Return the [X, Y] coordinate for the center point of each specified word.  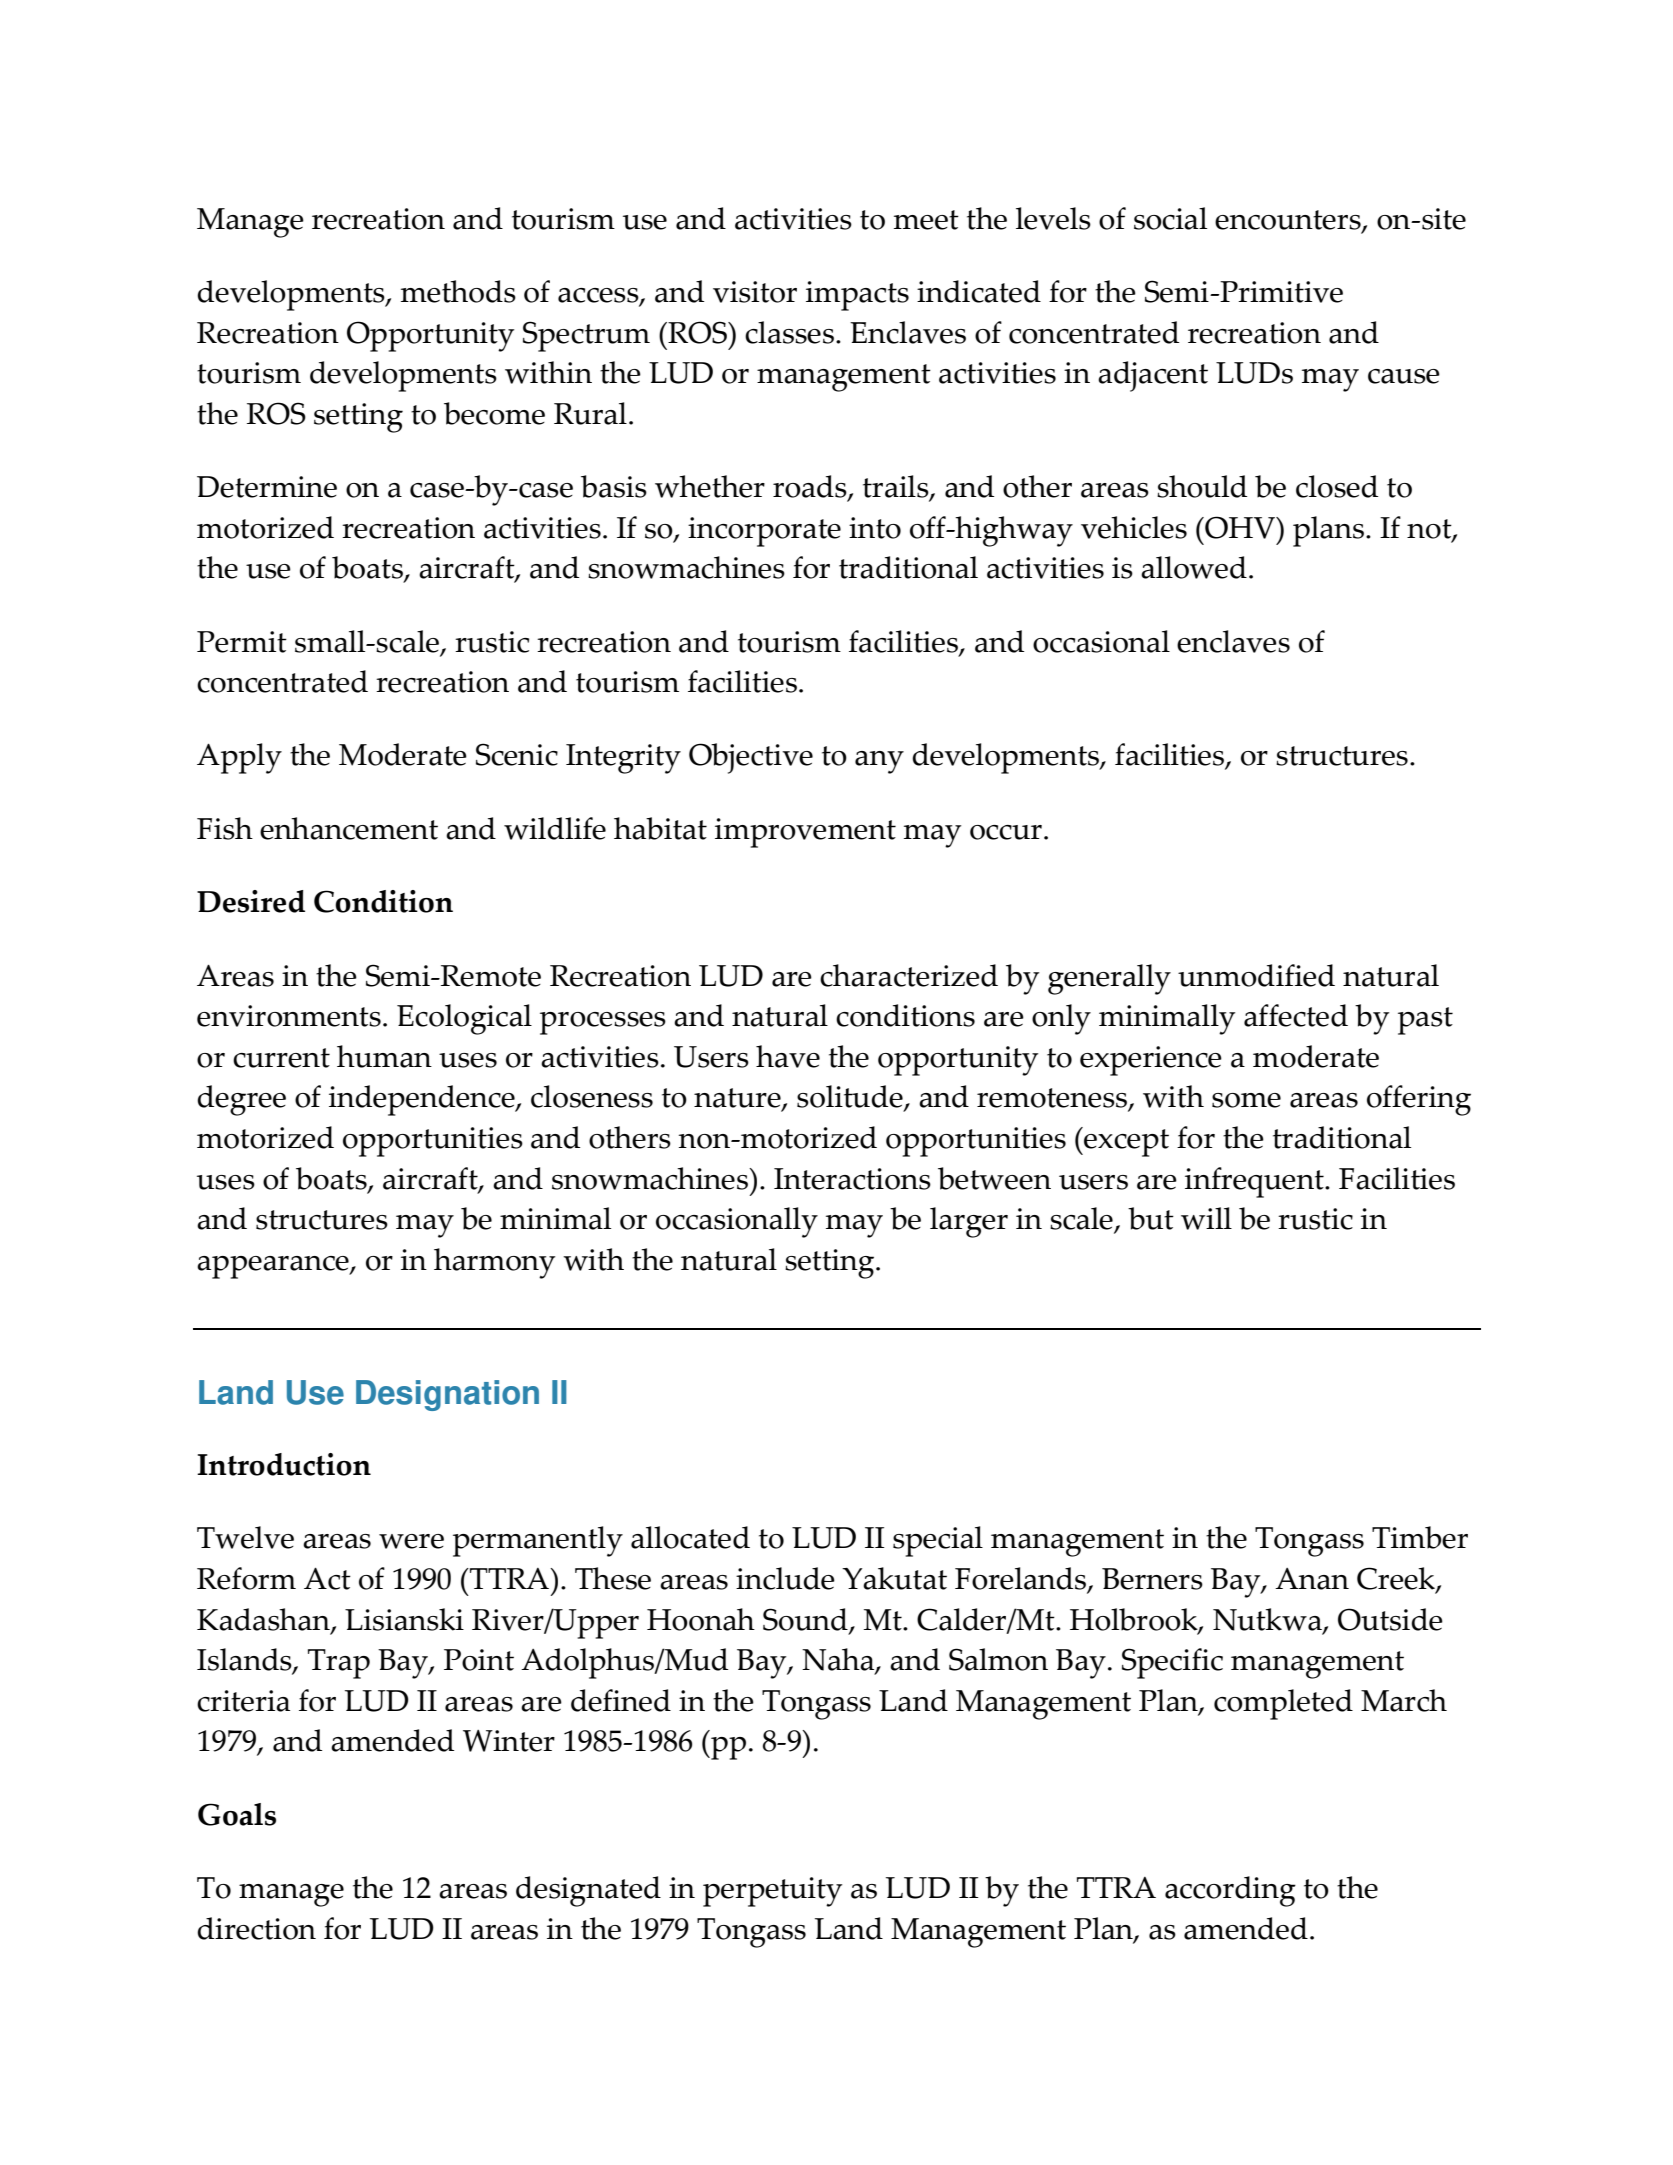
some [1246, 1100]
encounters [1289, 221]
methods [458, 291]
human [384, 1056]
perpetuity [772, 1892]
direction [256, 1928]
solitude [851, 1098]
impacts [857, 296]
